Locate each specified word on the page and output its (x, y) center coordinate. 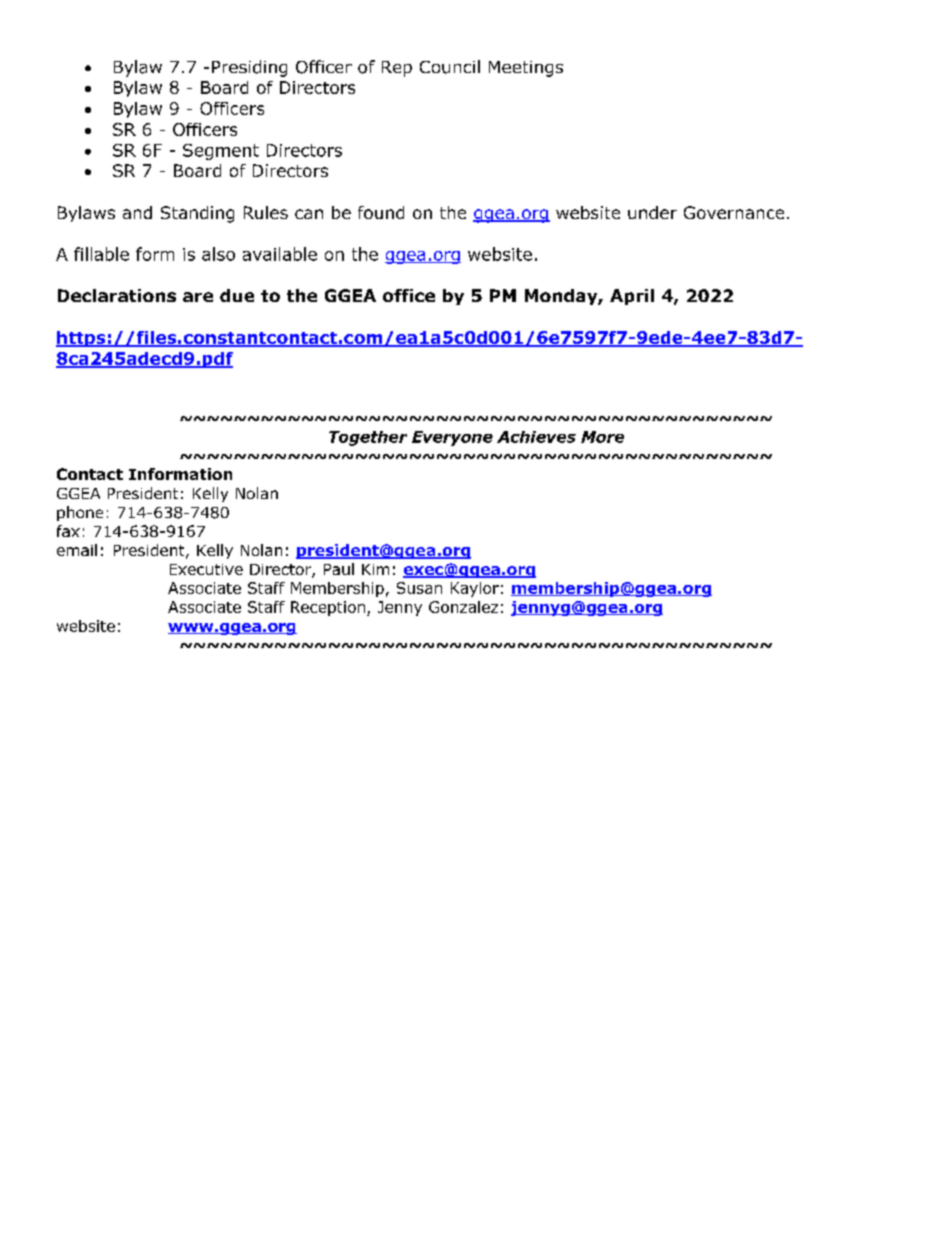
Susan (419, 588)
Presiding (249, 68)
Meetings (526, 69)
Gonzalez (463, 607)
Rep (397, 69)
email (77, 550)
